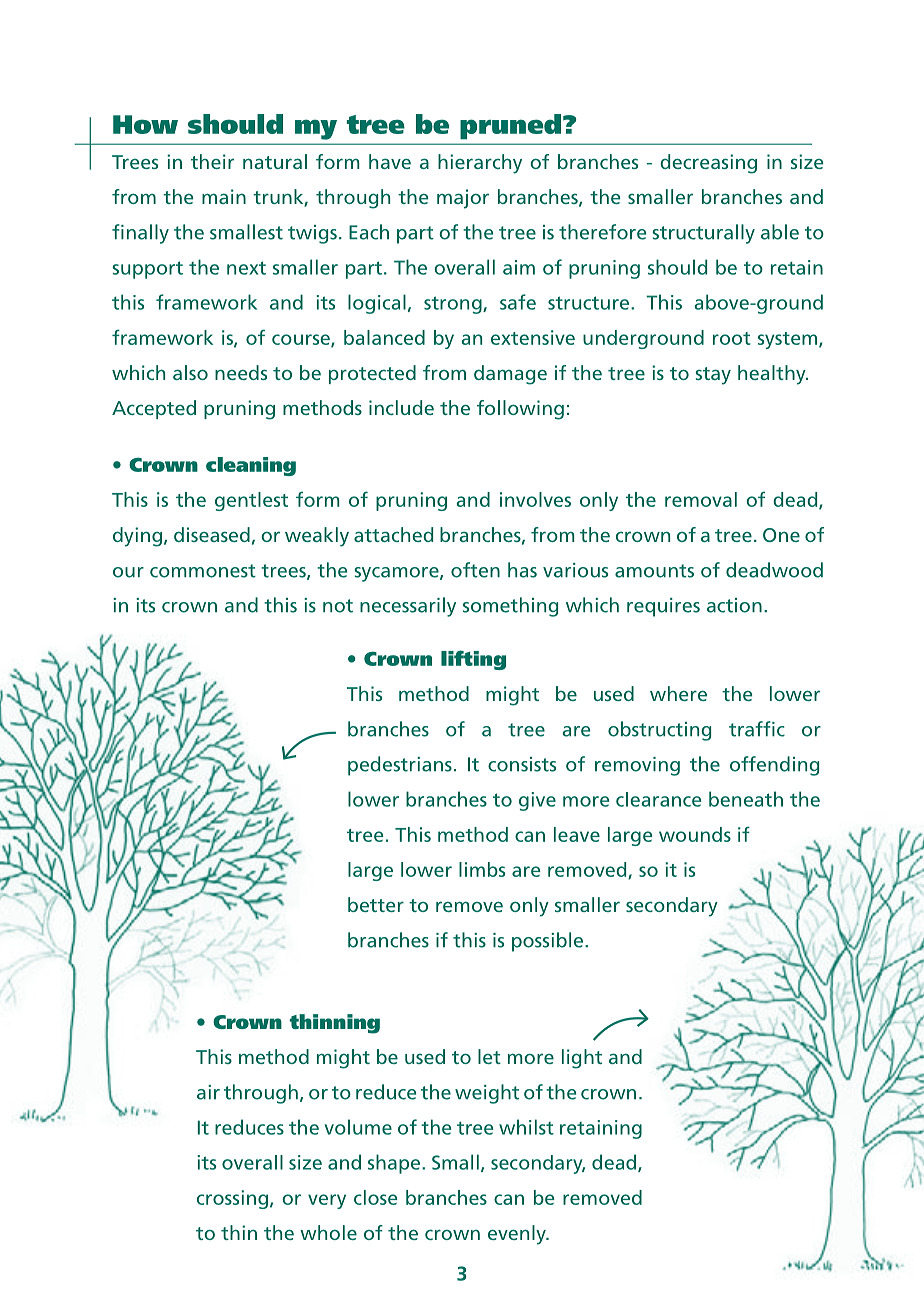  I want to click on decreasing, so click(708, 164).
